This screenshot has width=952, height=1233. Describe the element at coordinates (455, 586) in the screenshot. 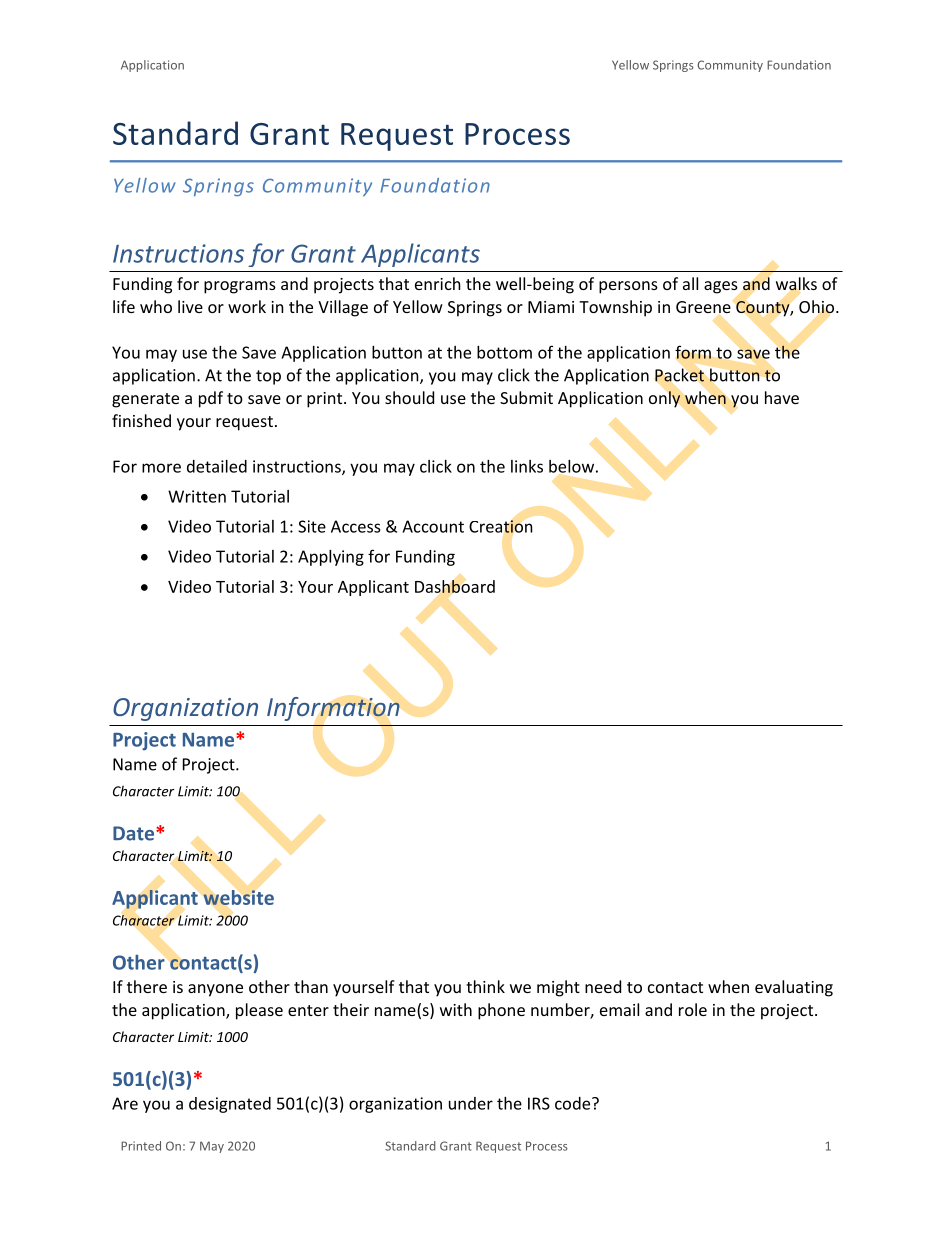

I see `Dashboard` at that location.
